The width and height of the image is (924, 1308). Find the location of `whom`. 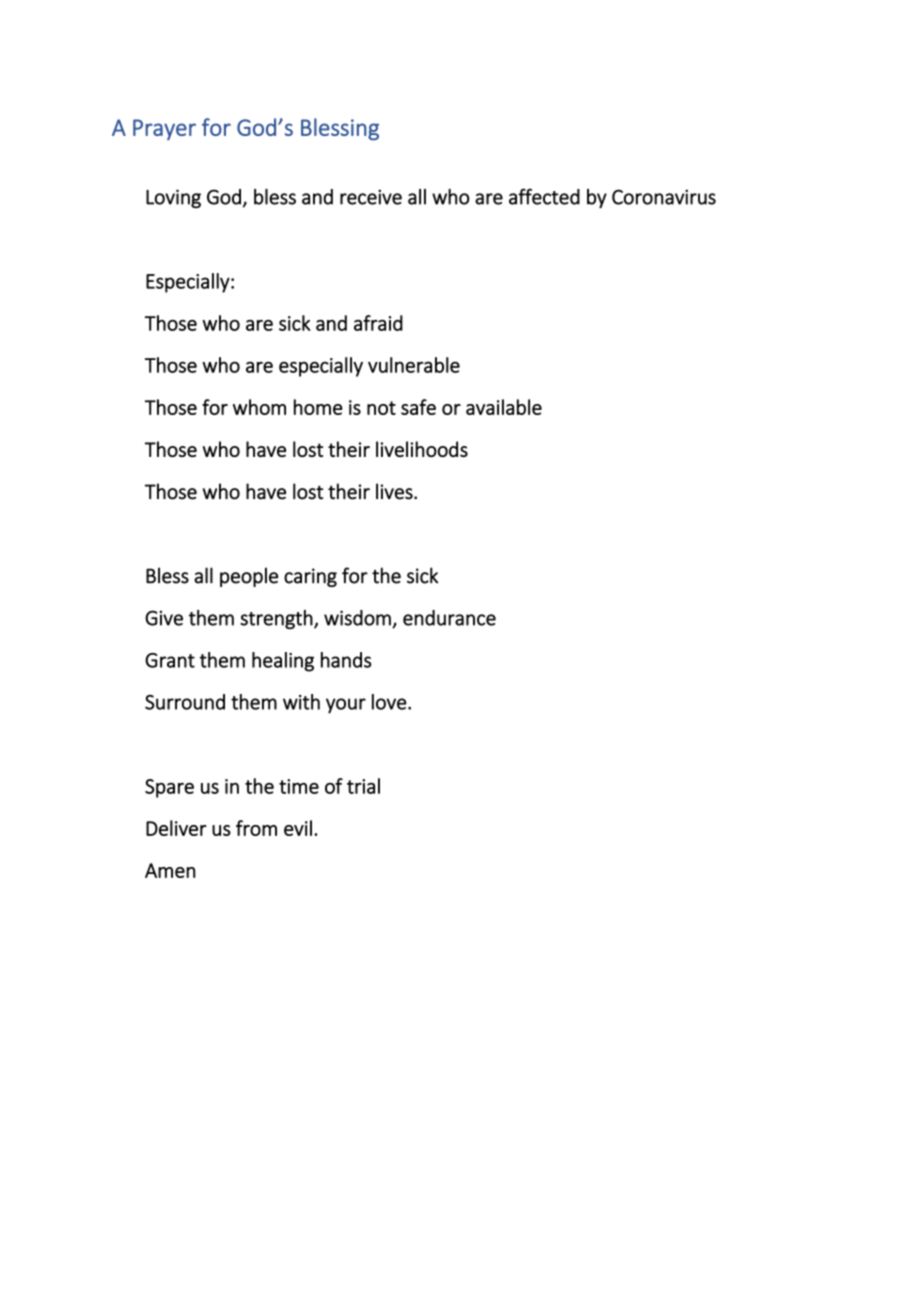

whom is located at coordinates (259, 407).
